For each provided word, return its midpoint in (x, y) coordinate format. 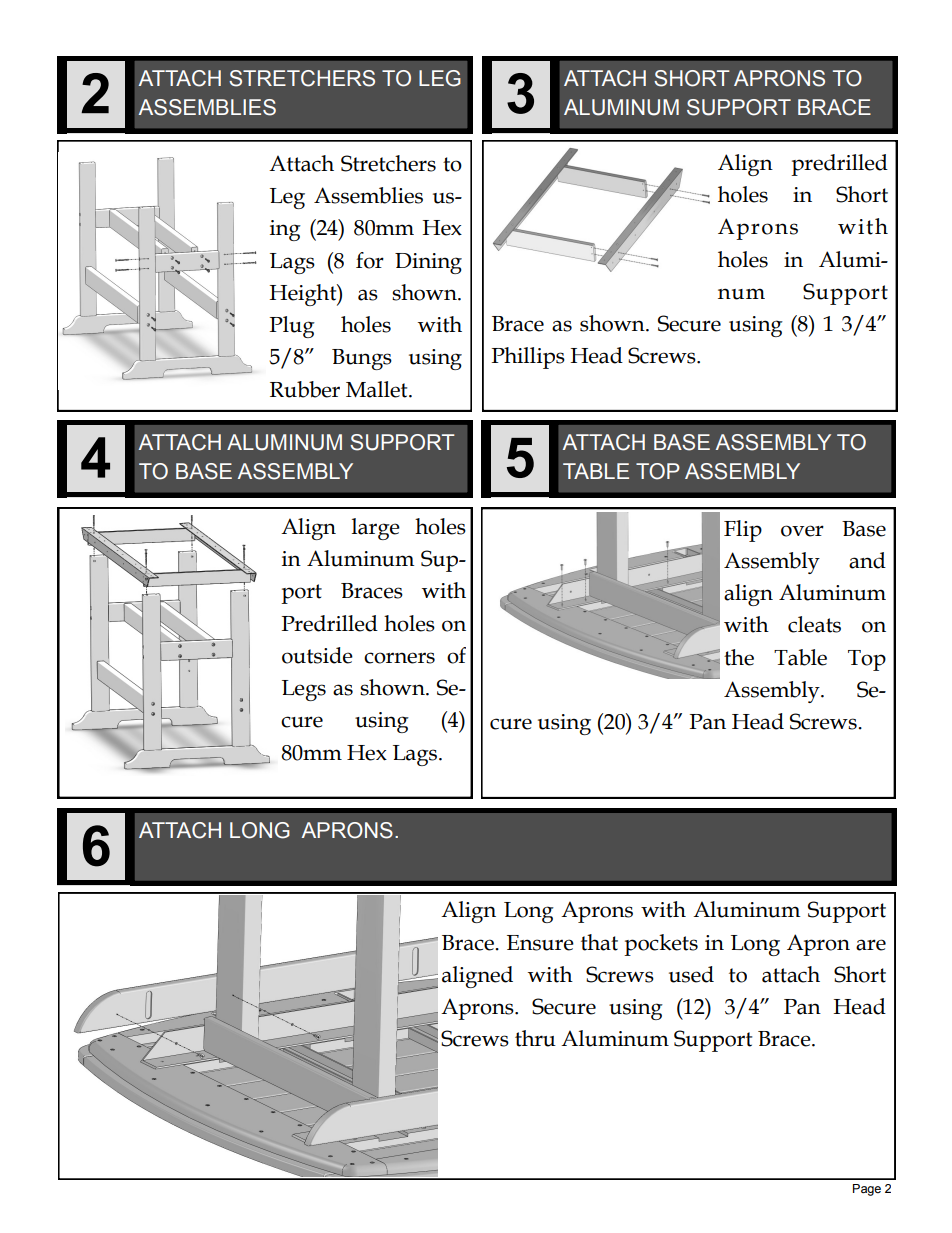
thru (535, 1038)
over (802, 531)
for (370, 260)
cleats (814, 624)
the (739, 657)
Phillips (528, 358)
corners (399, 658)
